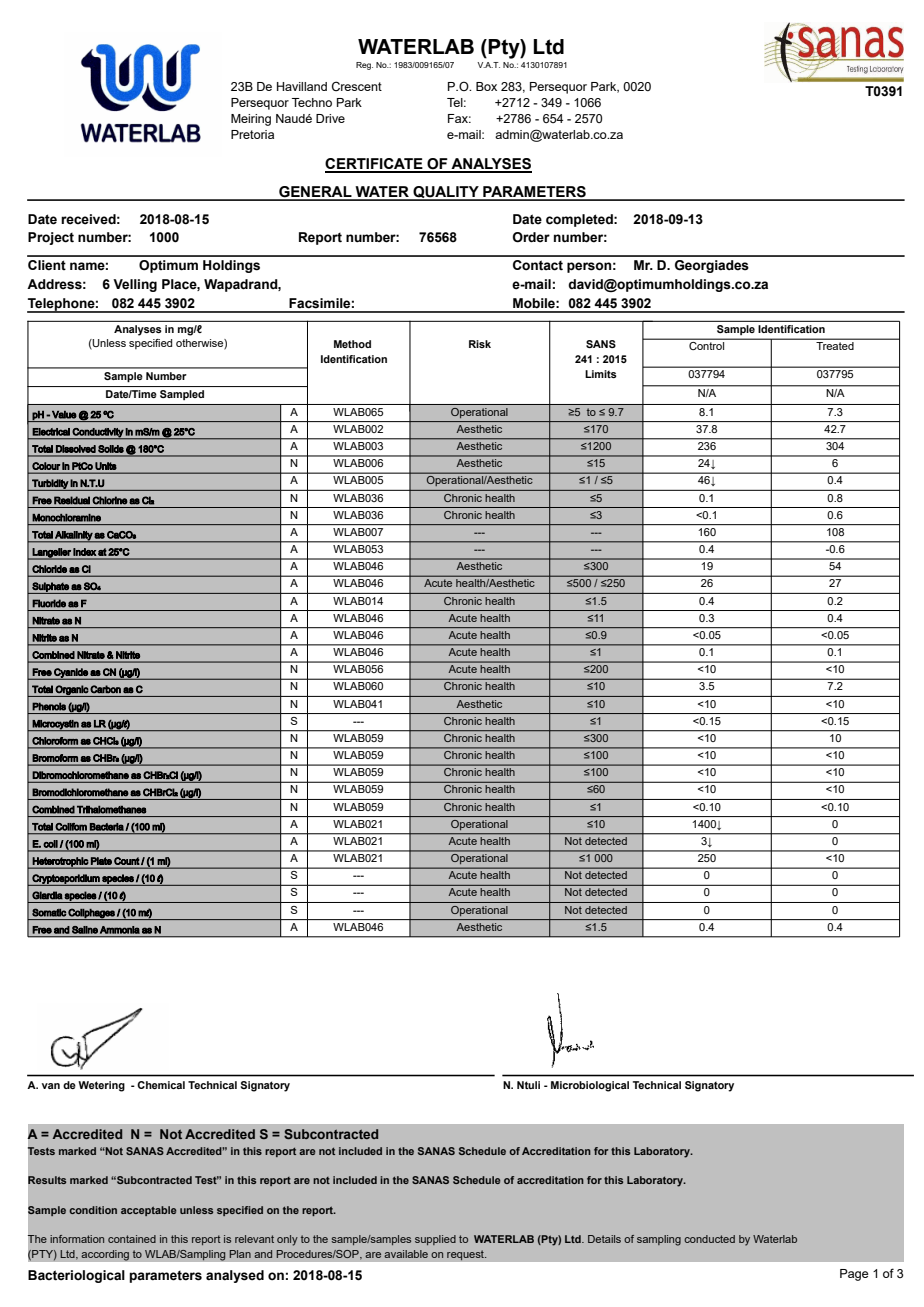 The width and height of the screenshot is (924, 1307). What do you see at coordinates (531, 237) in the screenshot?
I see `Order` at bounding box center [531, 237].
